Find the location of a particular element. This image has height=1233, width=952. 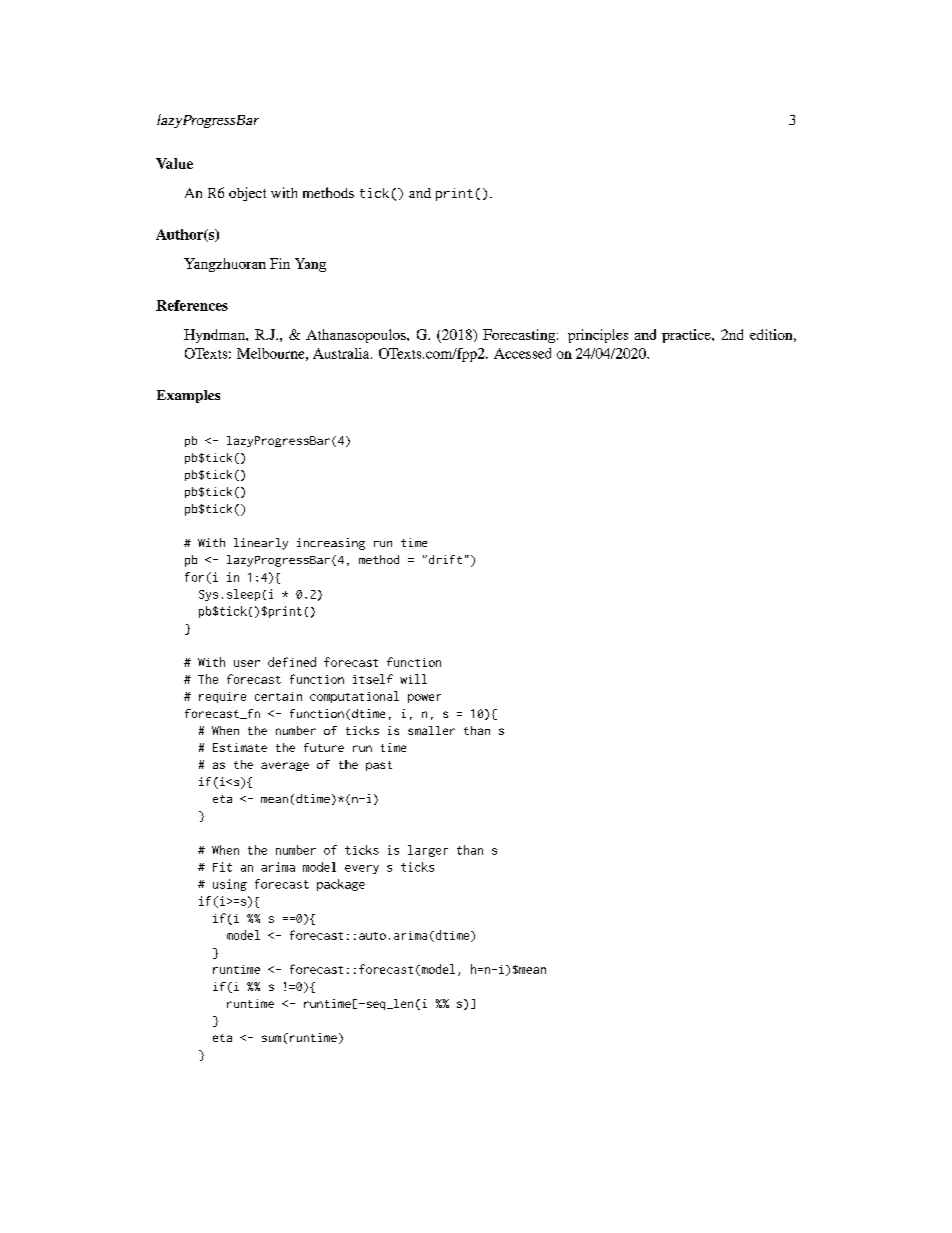

increasing is located at coordinates (331, 544).
